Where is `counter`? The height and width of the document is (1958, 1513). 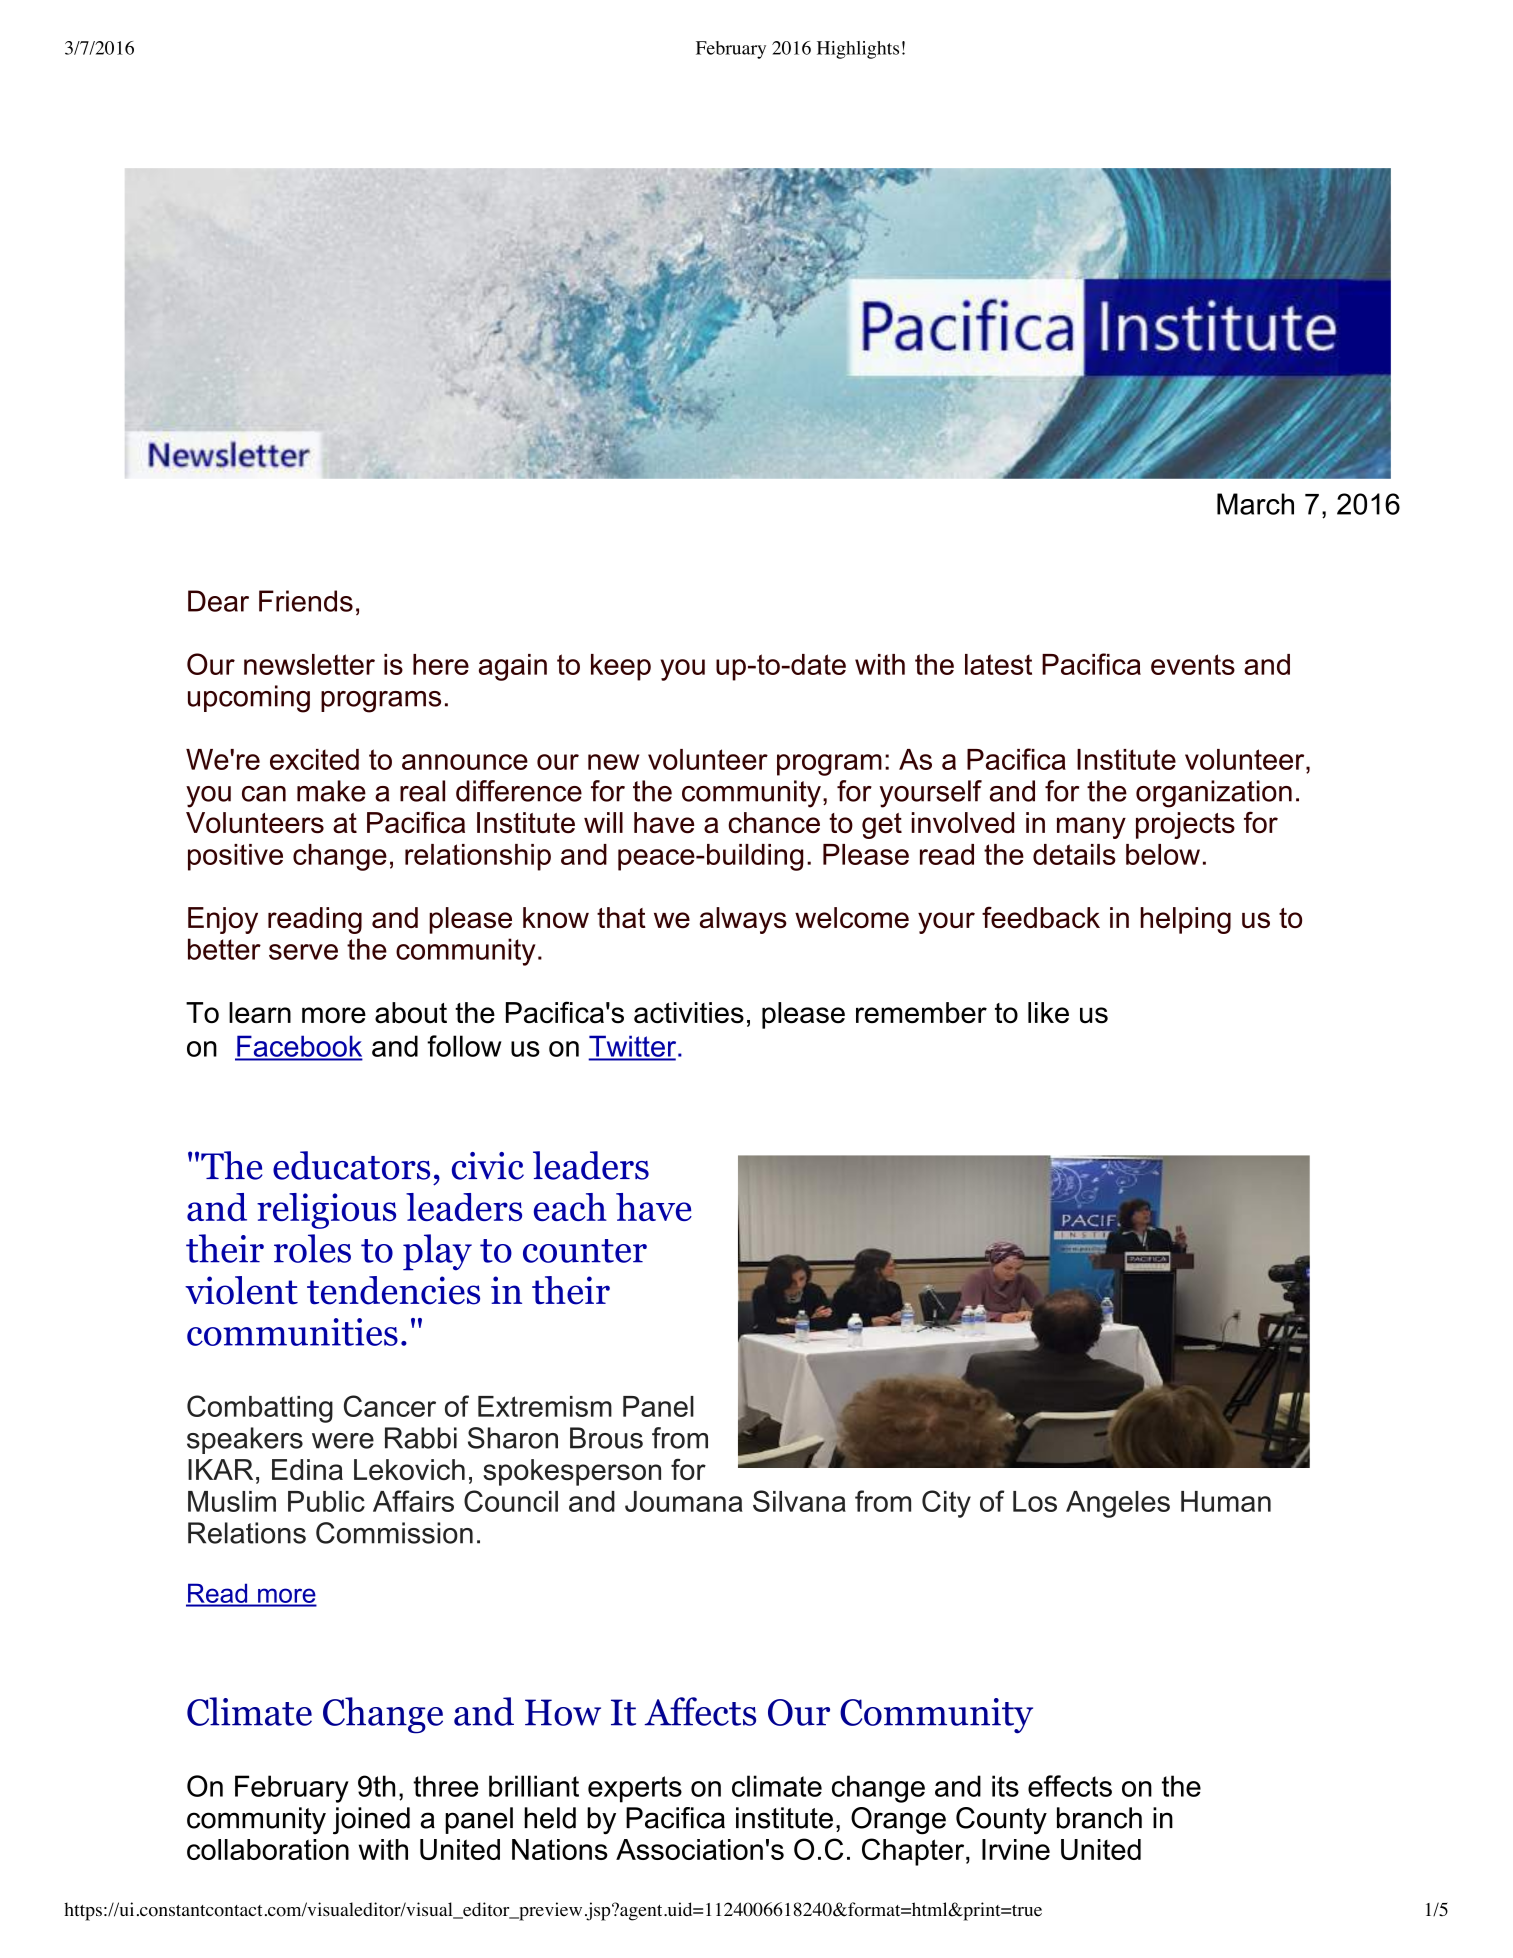
counter is located at coordinates (585, 1251).
